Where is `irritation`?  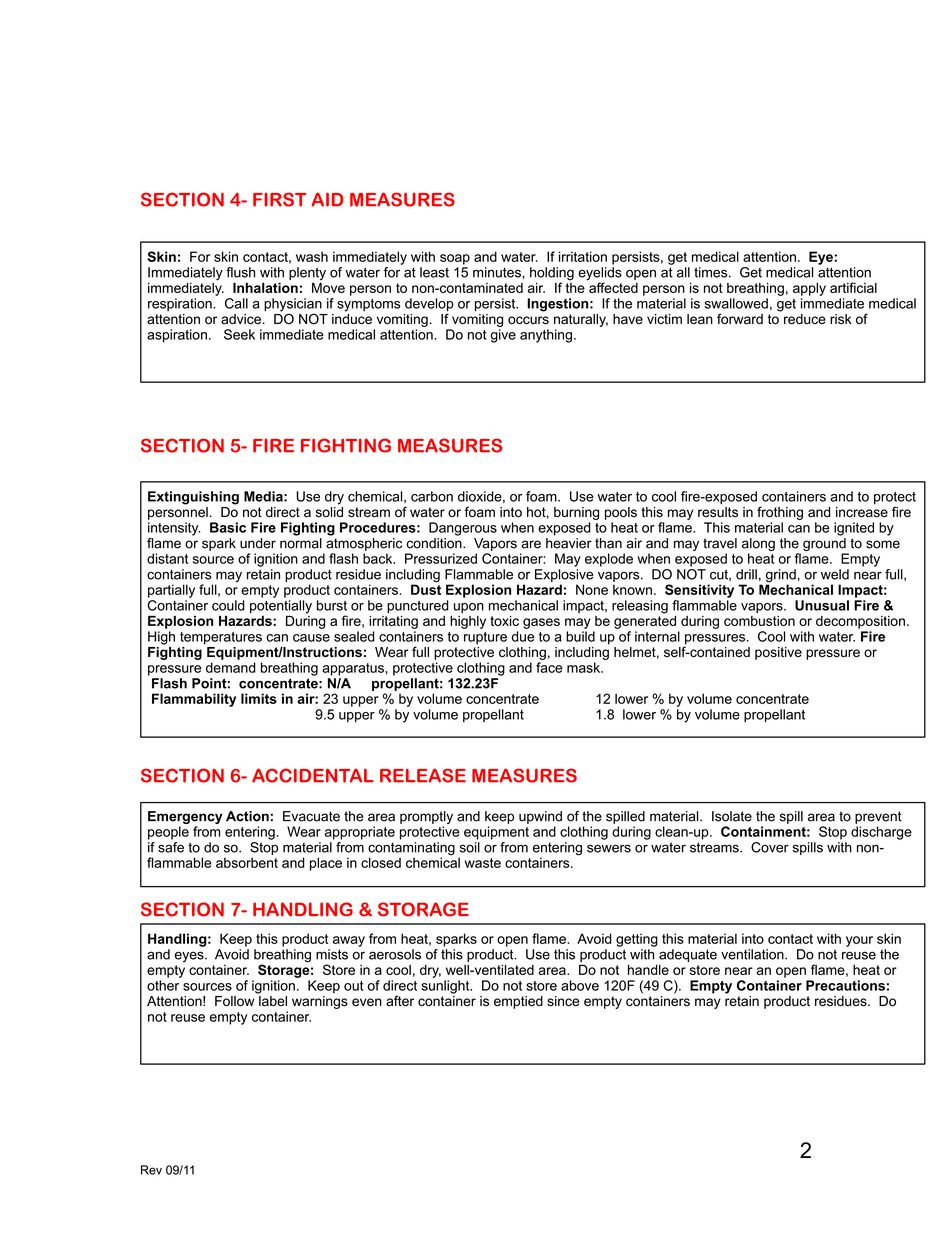
irritation is located at coordinates (583, 256).
